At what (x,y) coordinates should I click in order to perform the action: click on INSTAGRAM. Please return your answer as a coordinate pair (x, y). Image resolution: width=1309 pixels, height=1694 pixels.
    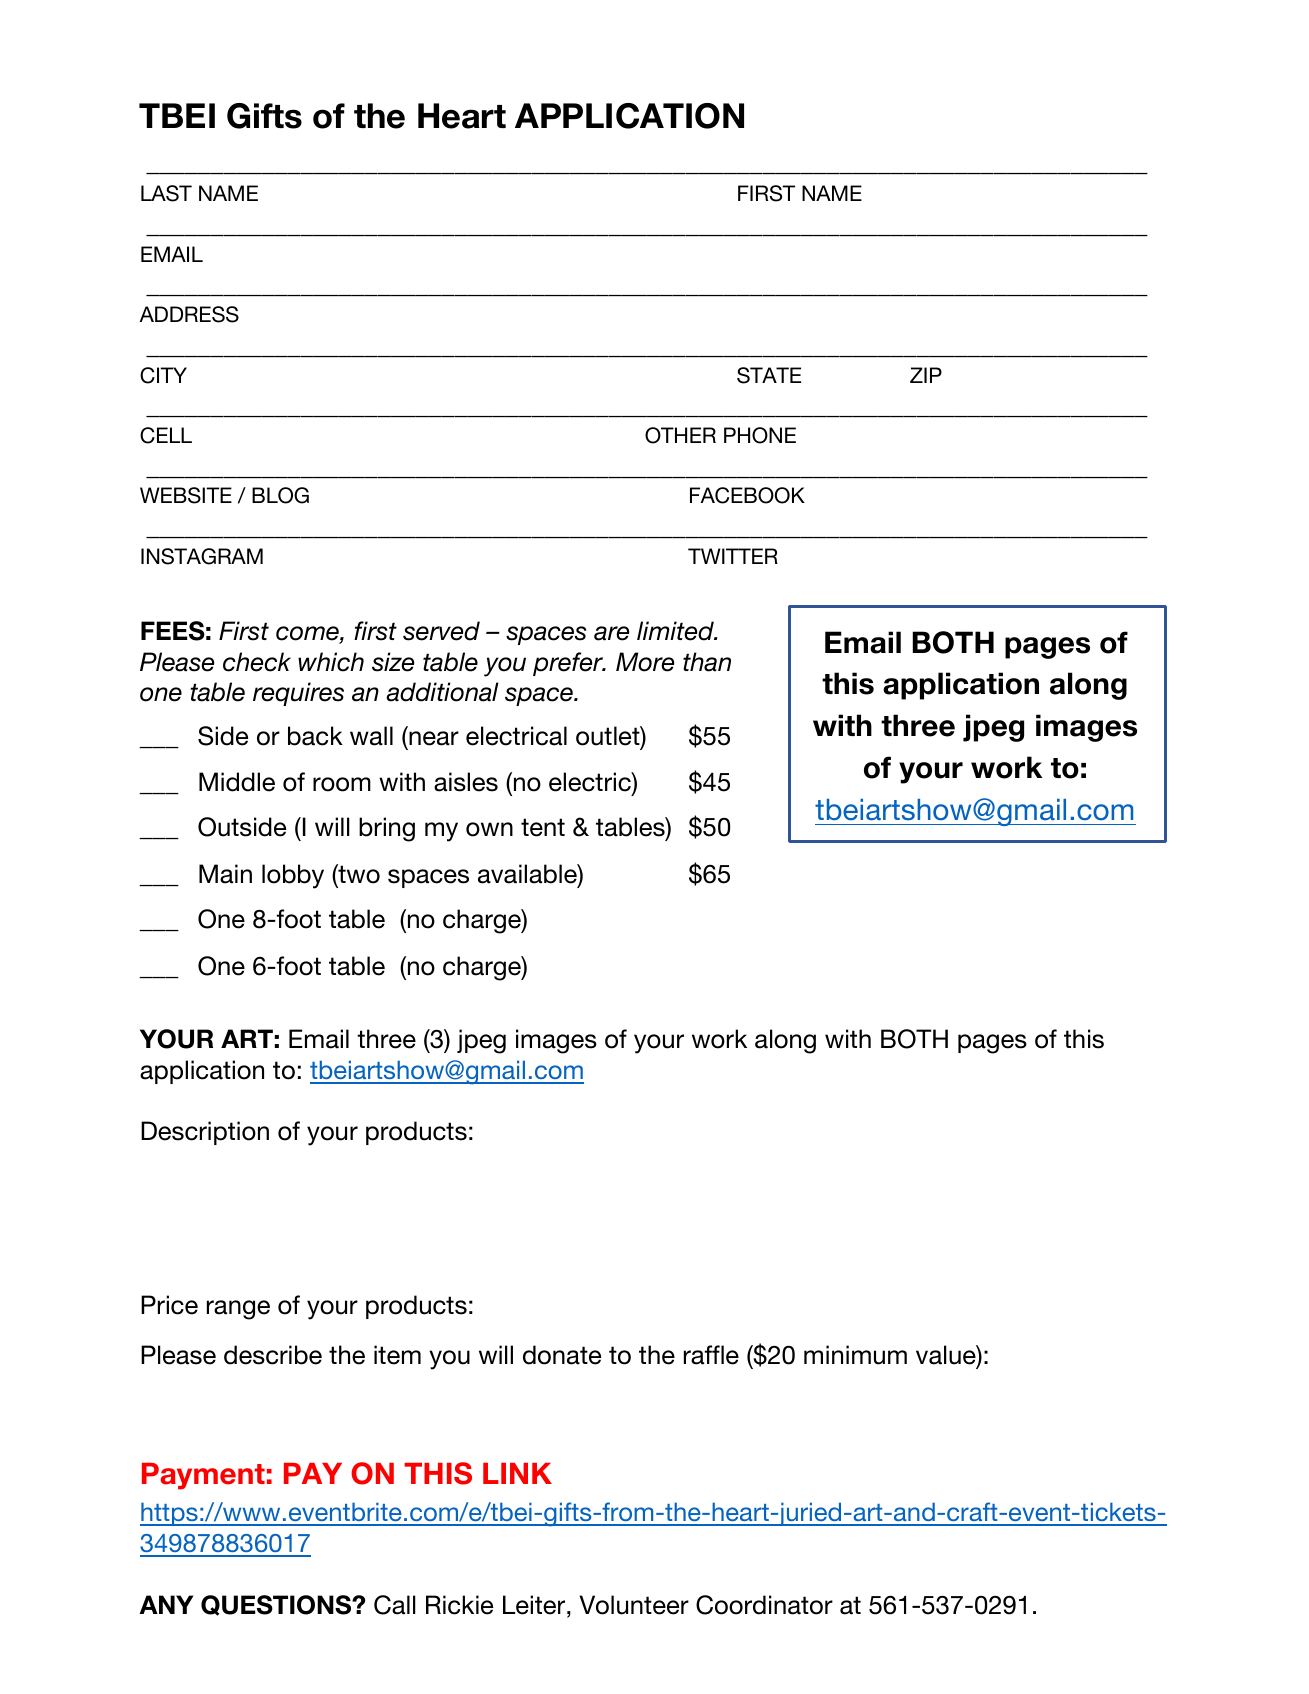
    Looking at the image, I should click on (202, 556).
